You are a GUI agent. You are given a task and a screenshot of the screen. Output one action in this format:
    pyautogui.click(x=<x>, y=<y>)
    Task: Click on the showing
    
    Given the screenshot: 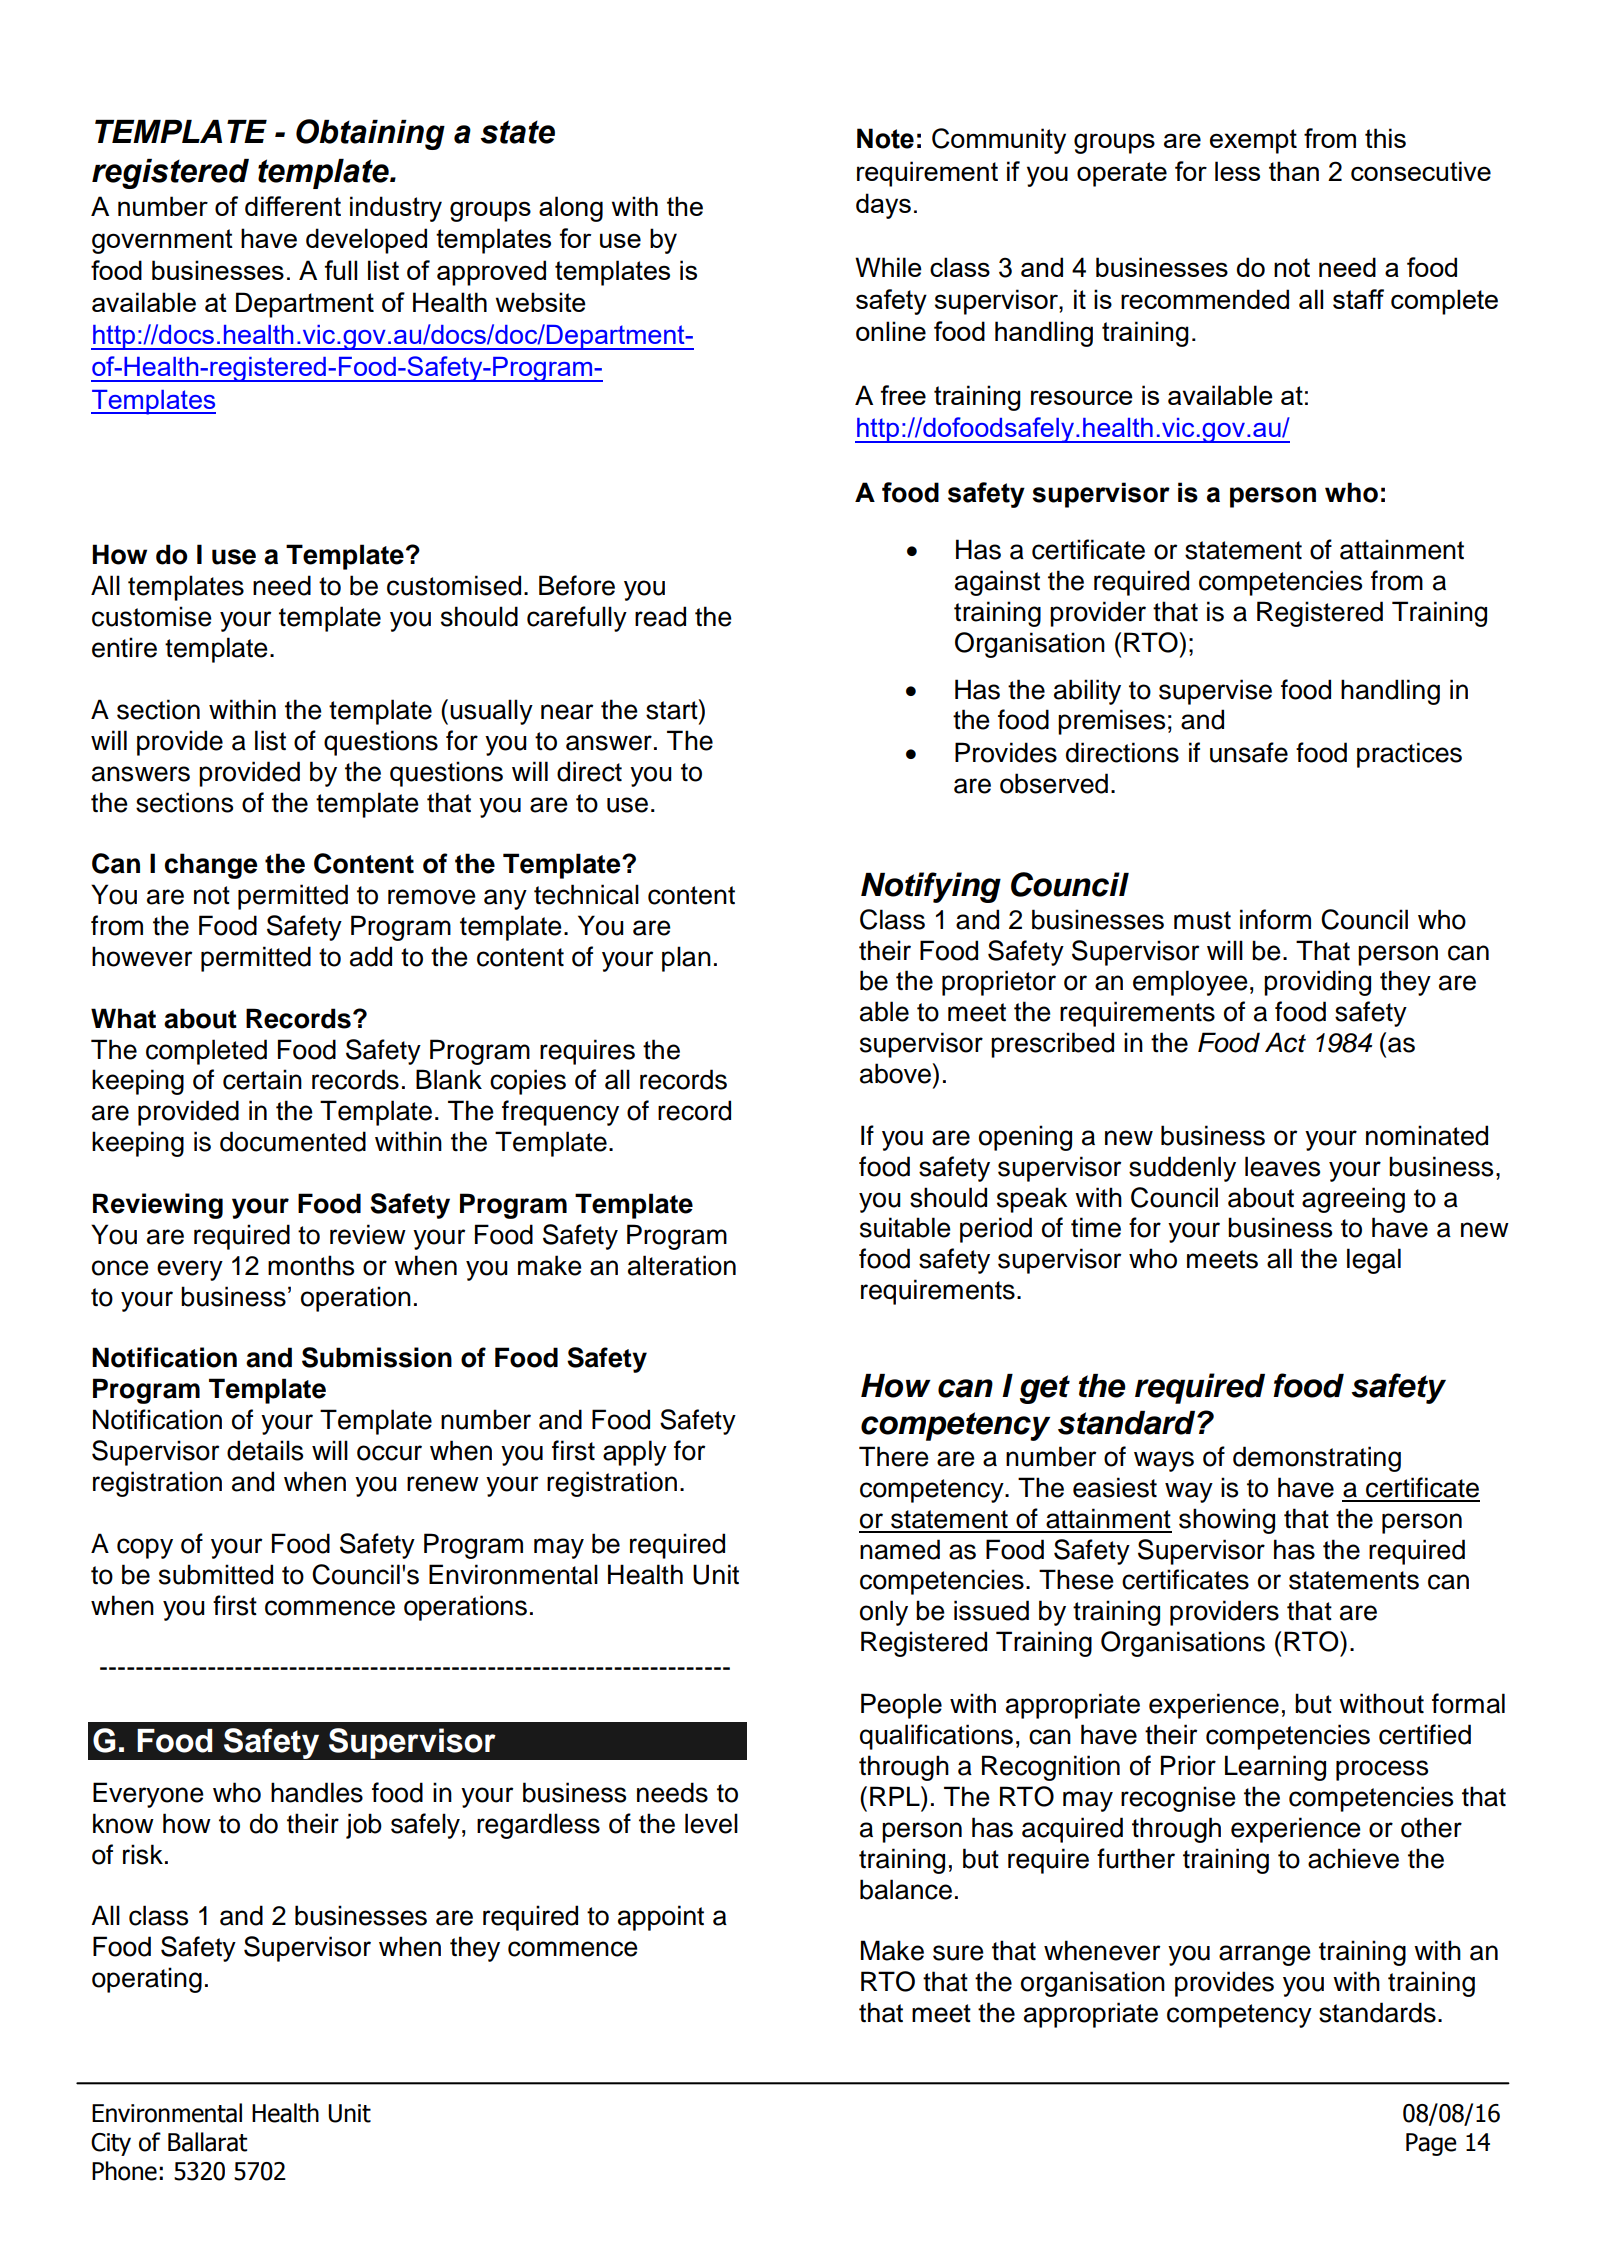 What is the action you would take?
    pyautogui.click(x=1227, y=1521)
